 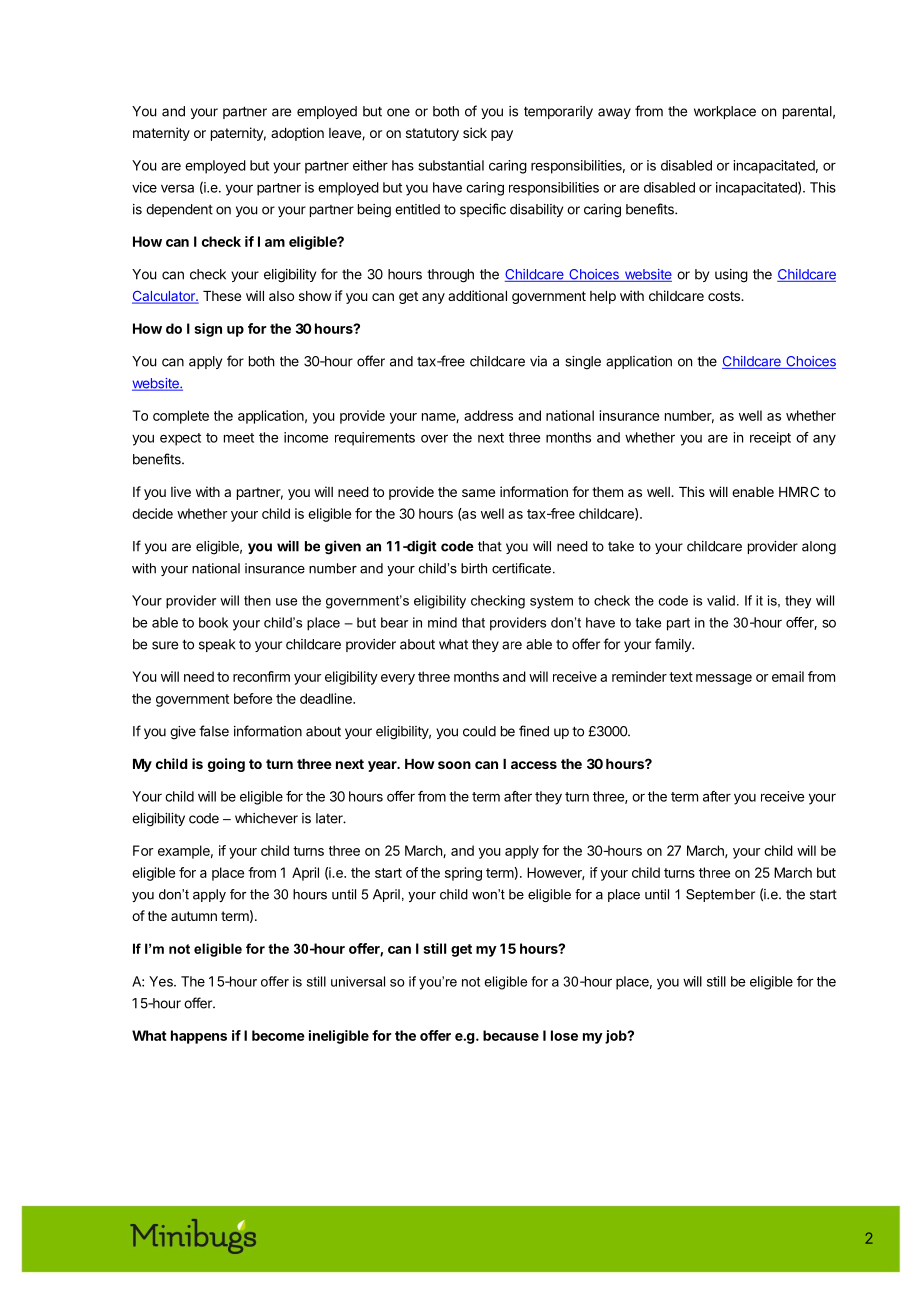 I want to click on maternity, so click(x=161, y=134).
